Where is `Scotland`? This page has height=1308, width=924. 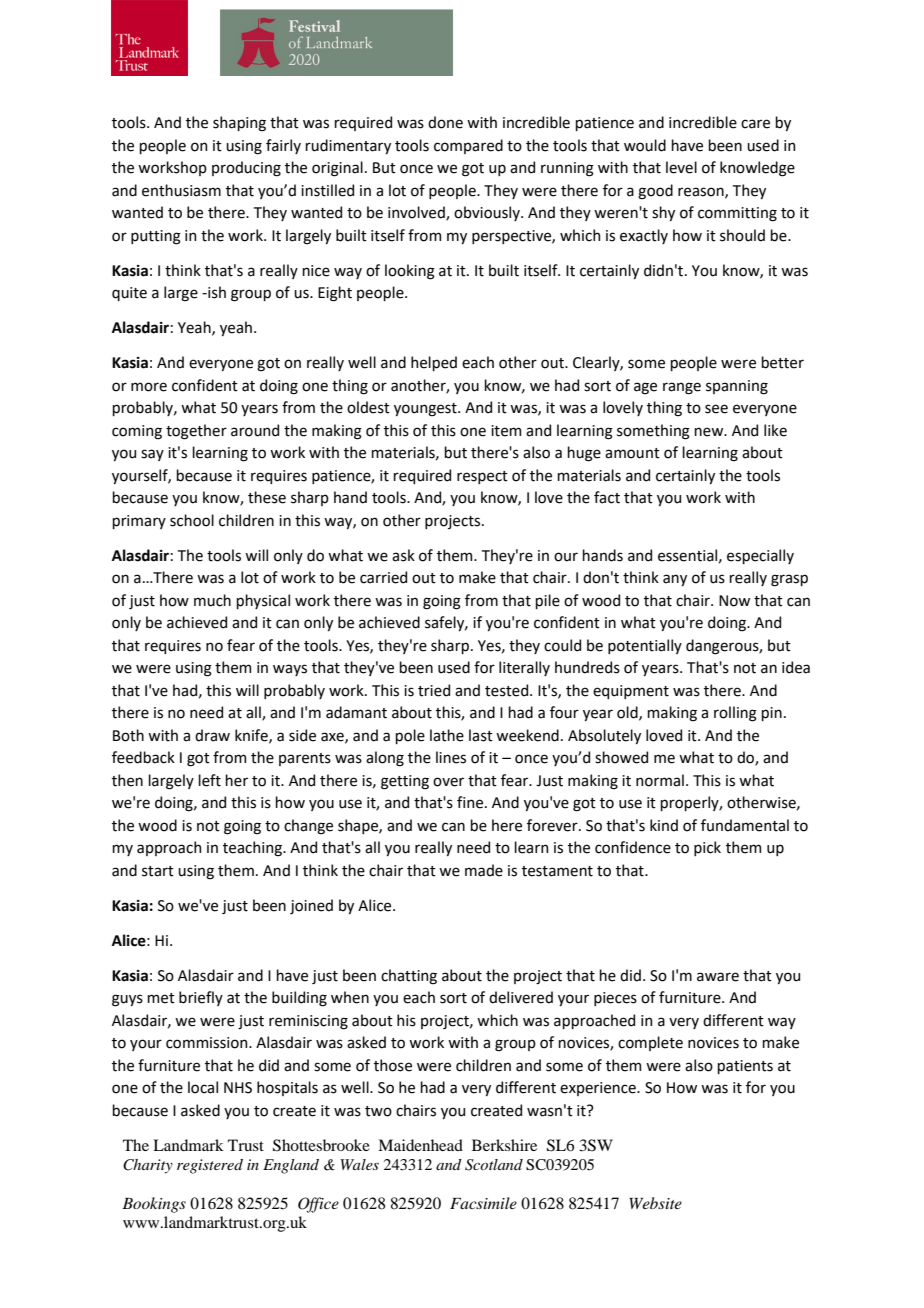
Scotland is located at coordinates (494, 1165).
